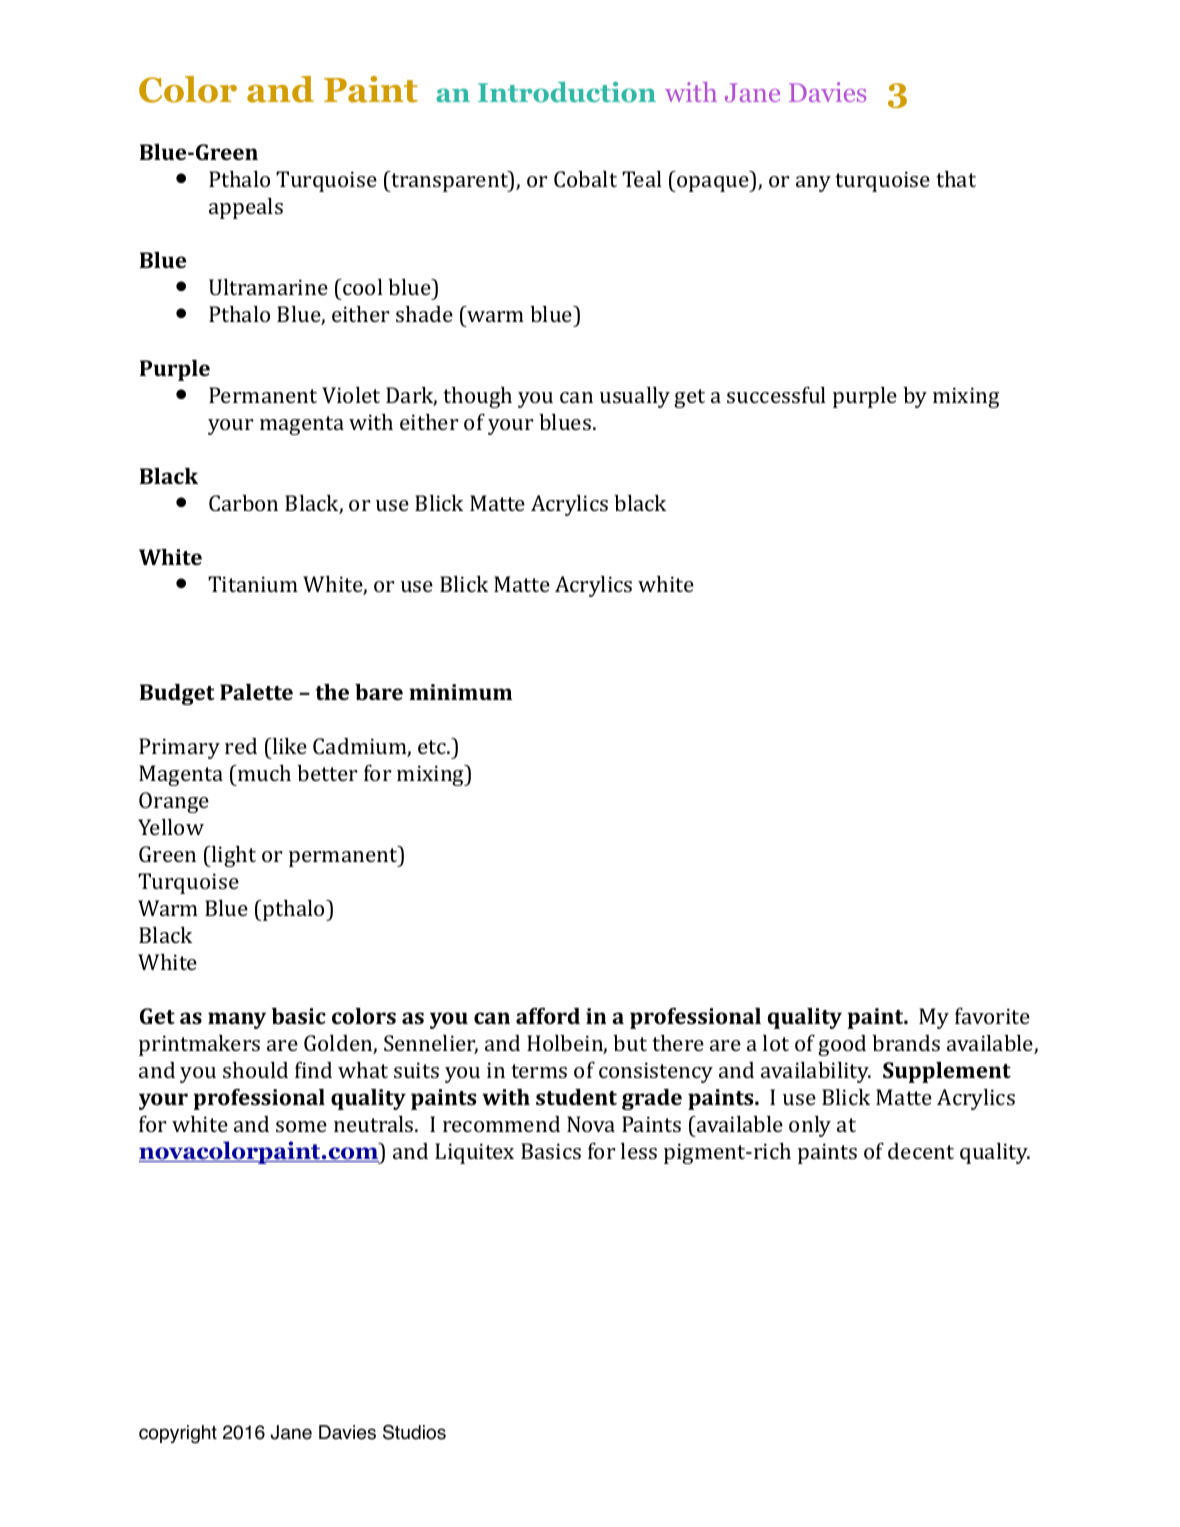 The height and width of the screenshot is (1527, 1180). What do you see at coordinates (567, 92) in the screenshot?
I see `Introduction` at bounding box center [567, 92].
